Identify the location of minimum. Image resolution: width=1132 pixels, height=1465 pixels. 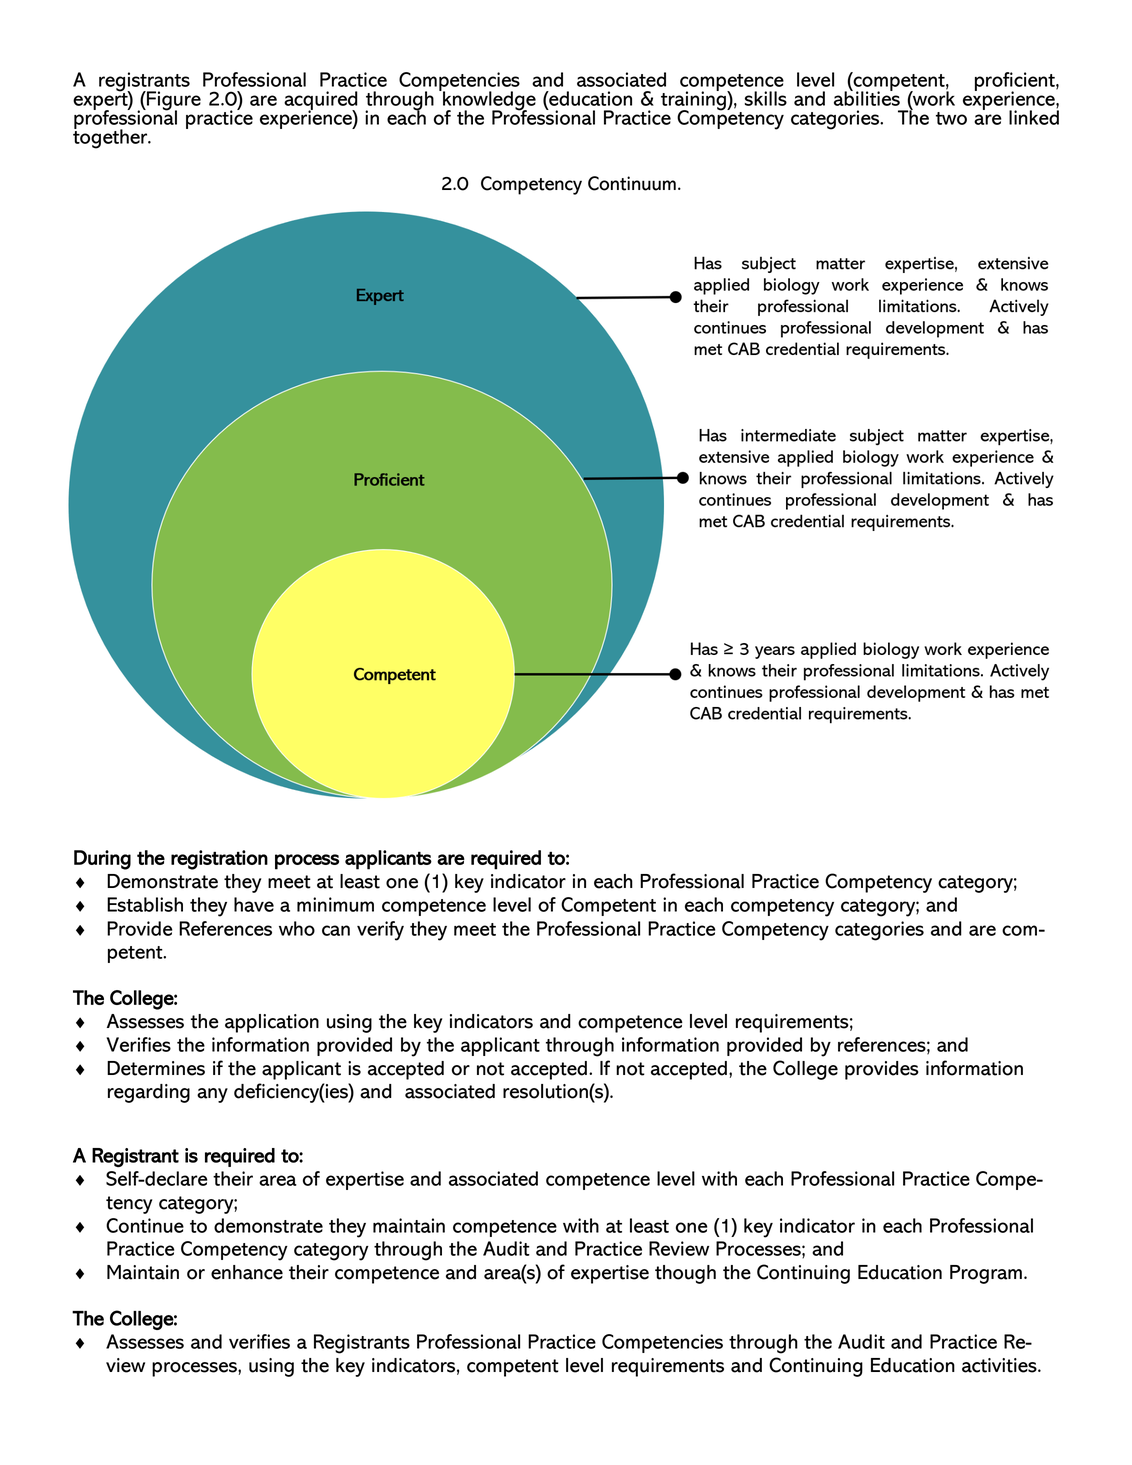
(335, 904).
